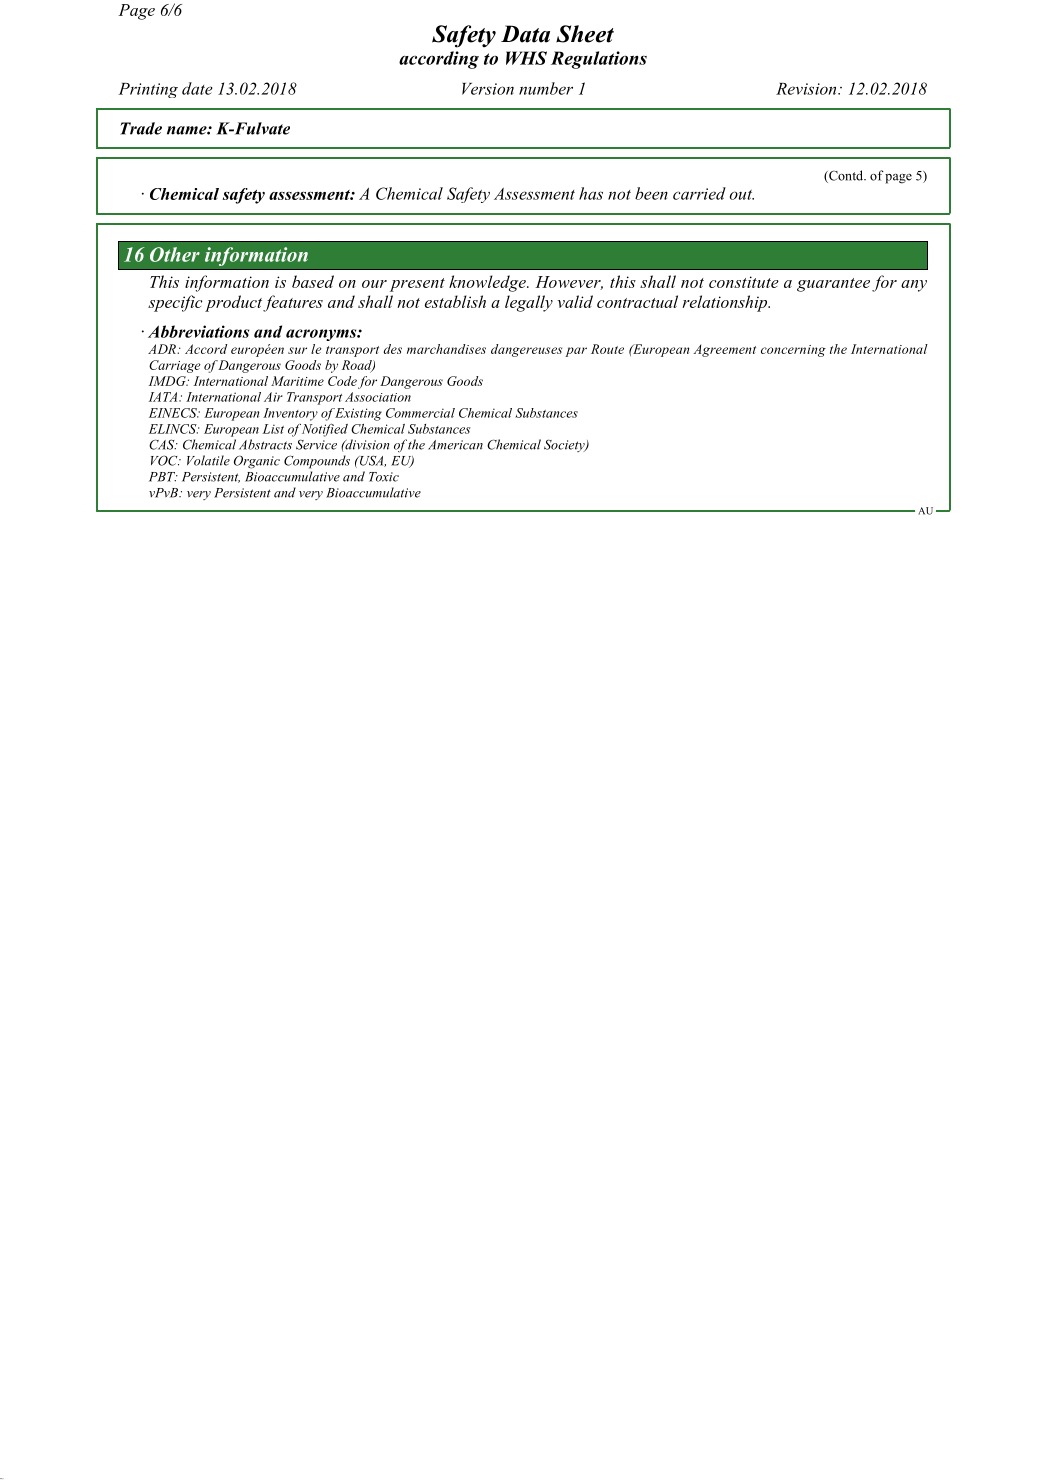 Image resolution: width=1046 pixels, height=1480 pixels. Describe the element at coordinates (257, 462) in the image. I see `Organic` at that location.
